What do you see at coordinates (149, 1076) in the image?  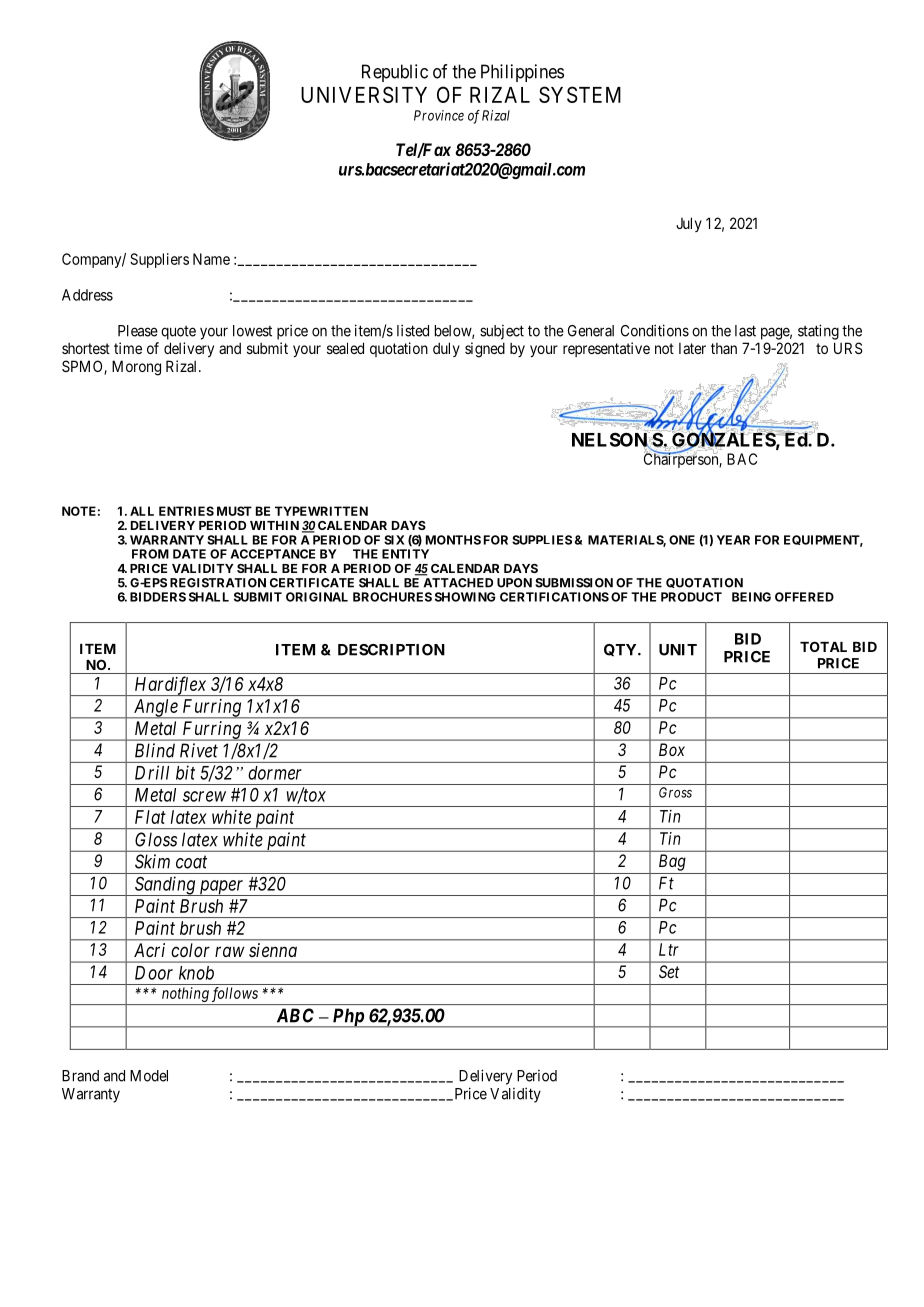 I see `Model` at bounding box center [149, 1076].
